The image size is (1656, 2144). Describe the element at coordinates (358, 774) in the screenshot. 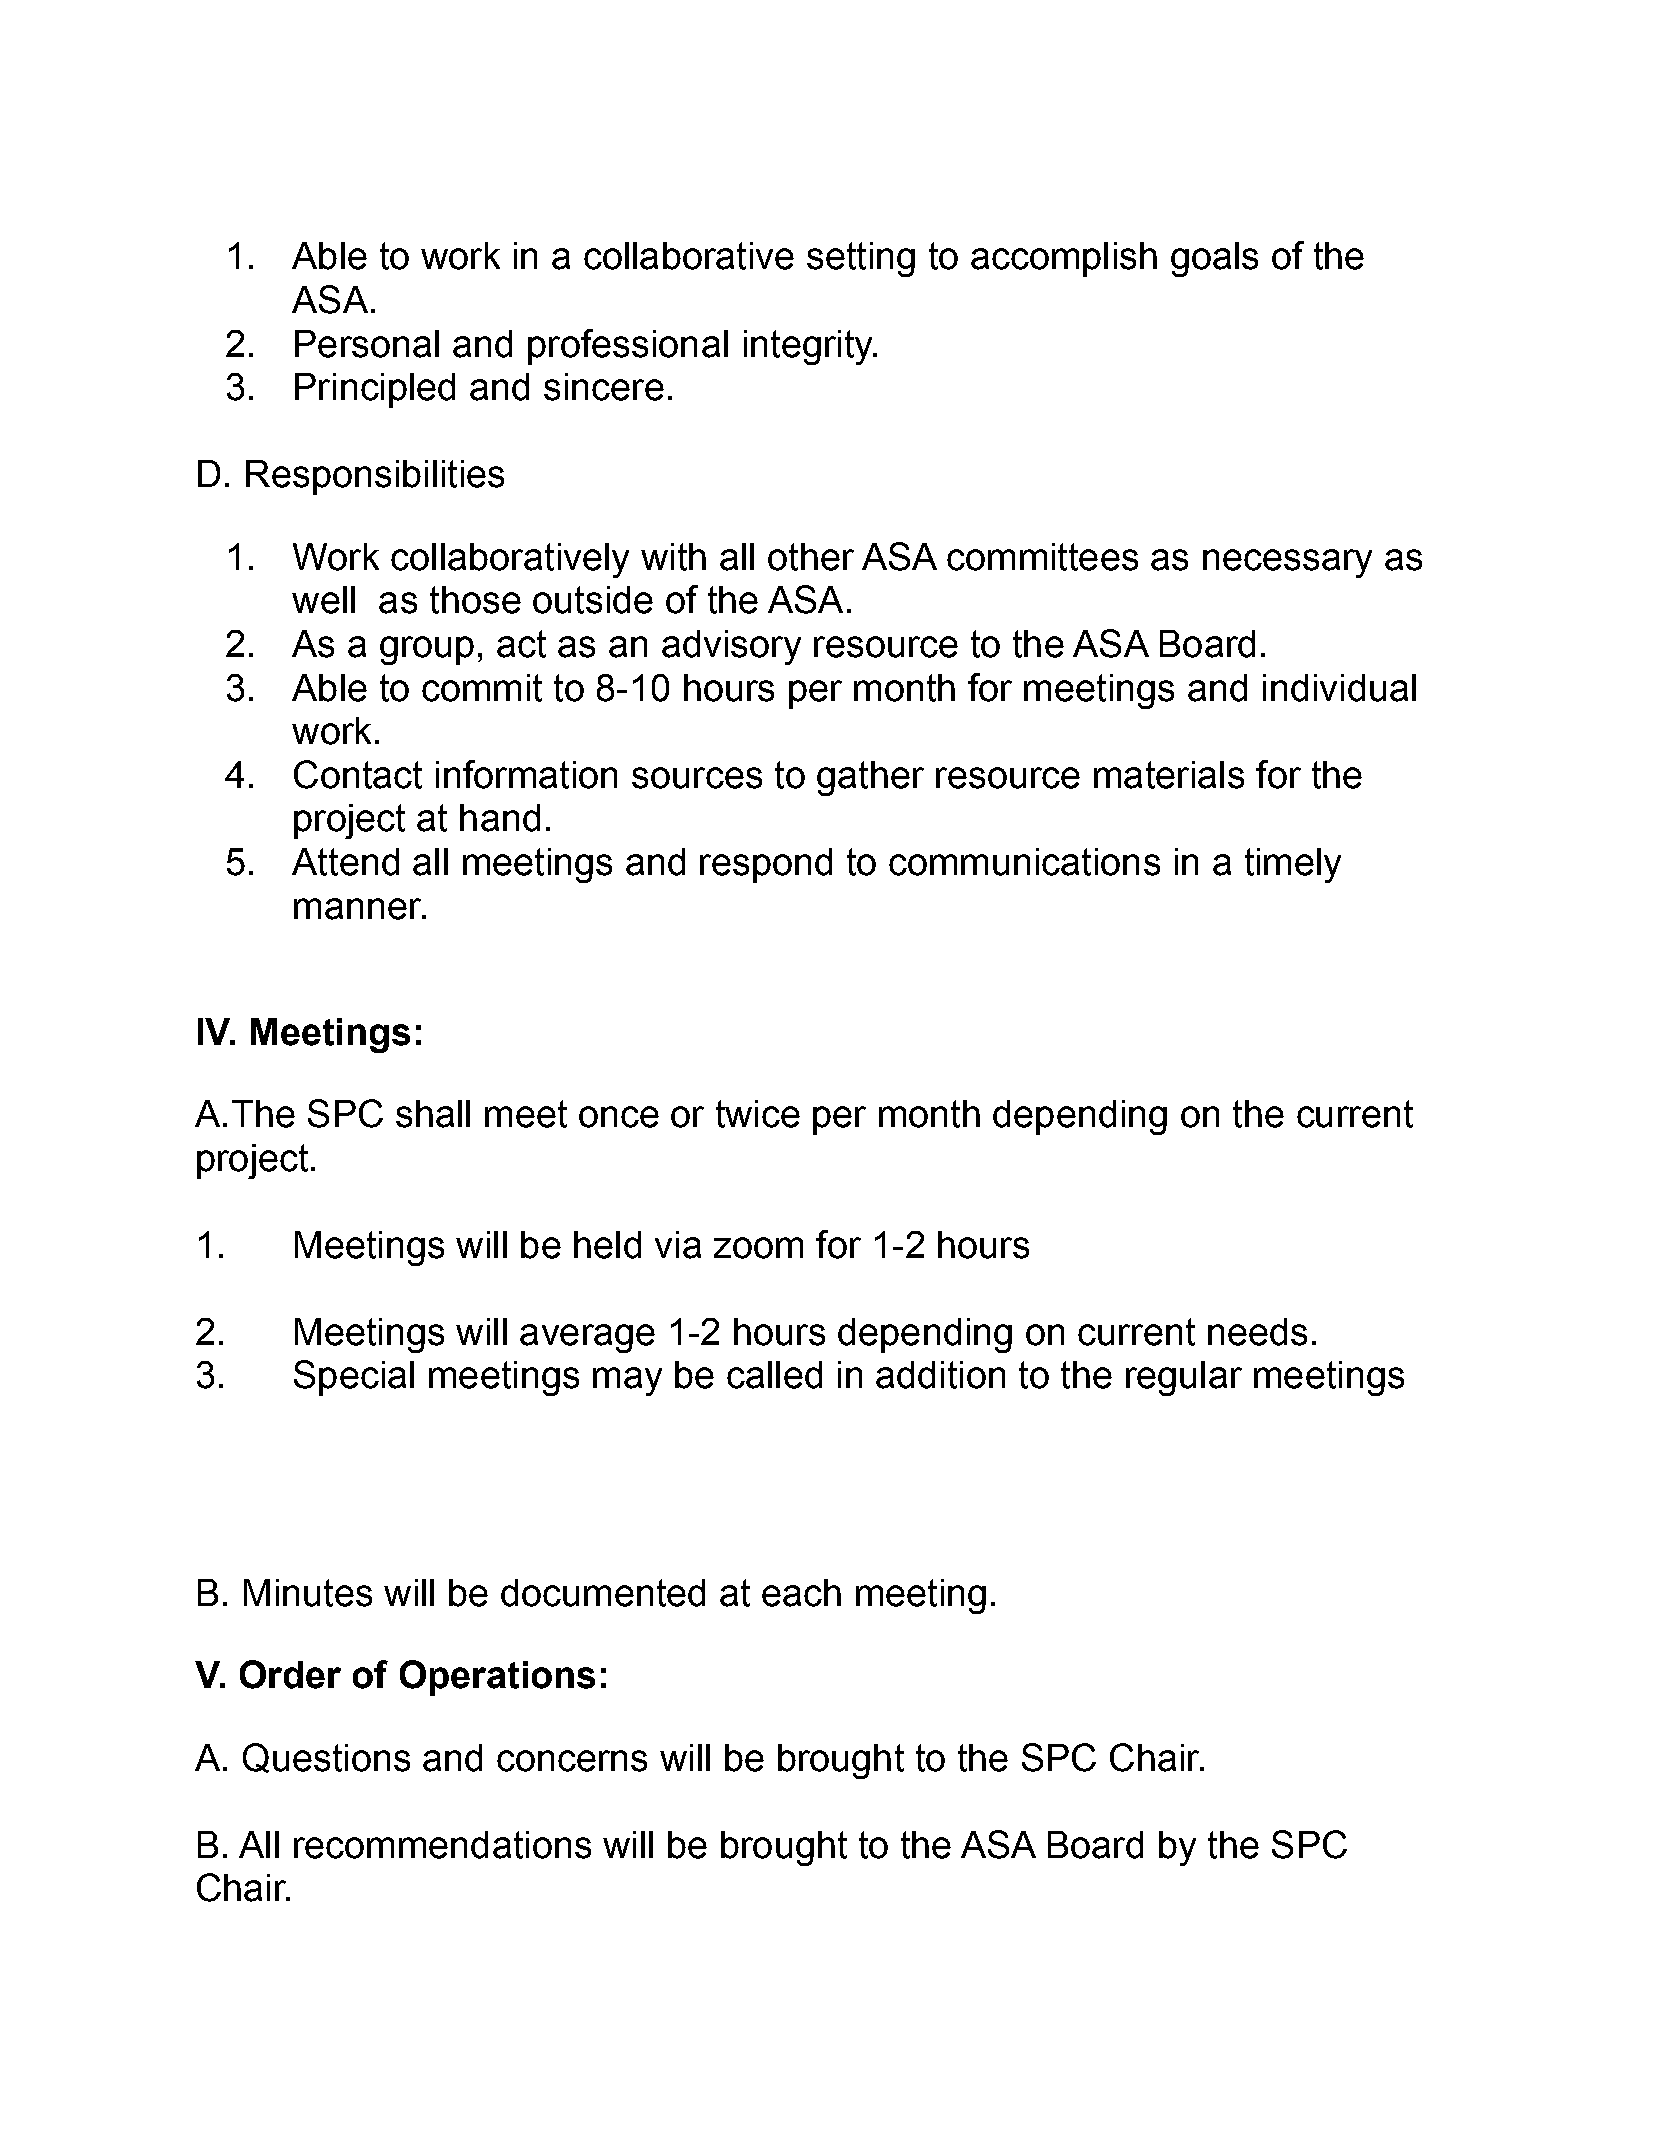

I see `Contact` at that location.
